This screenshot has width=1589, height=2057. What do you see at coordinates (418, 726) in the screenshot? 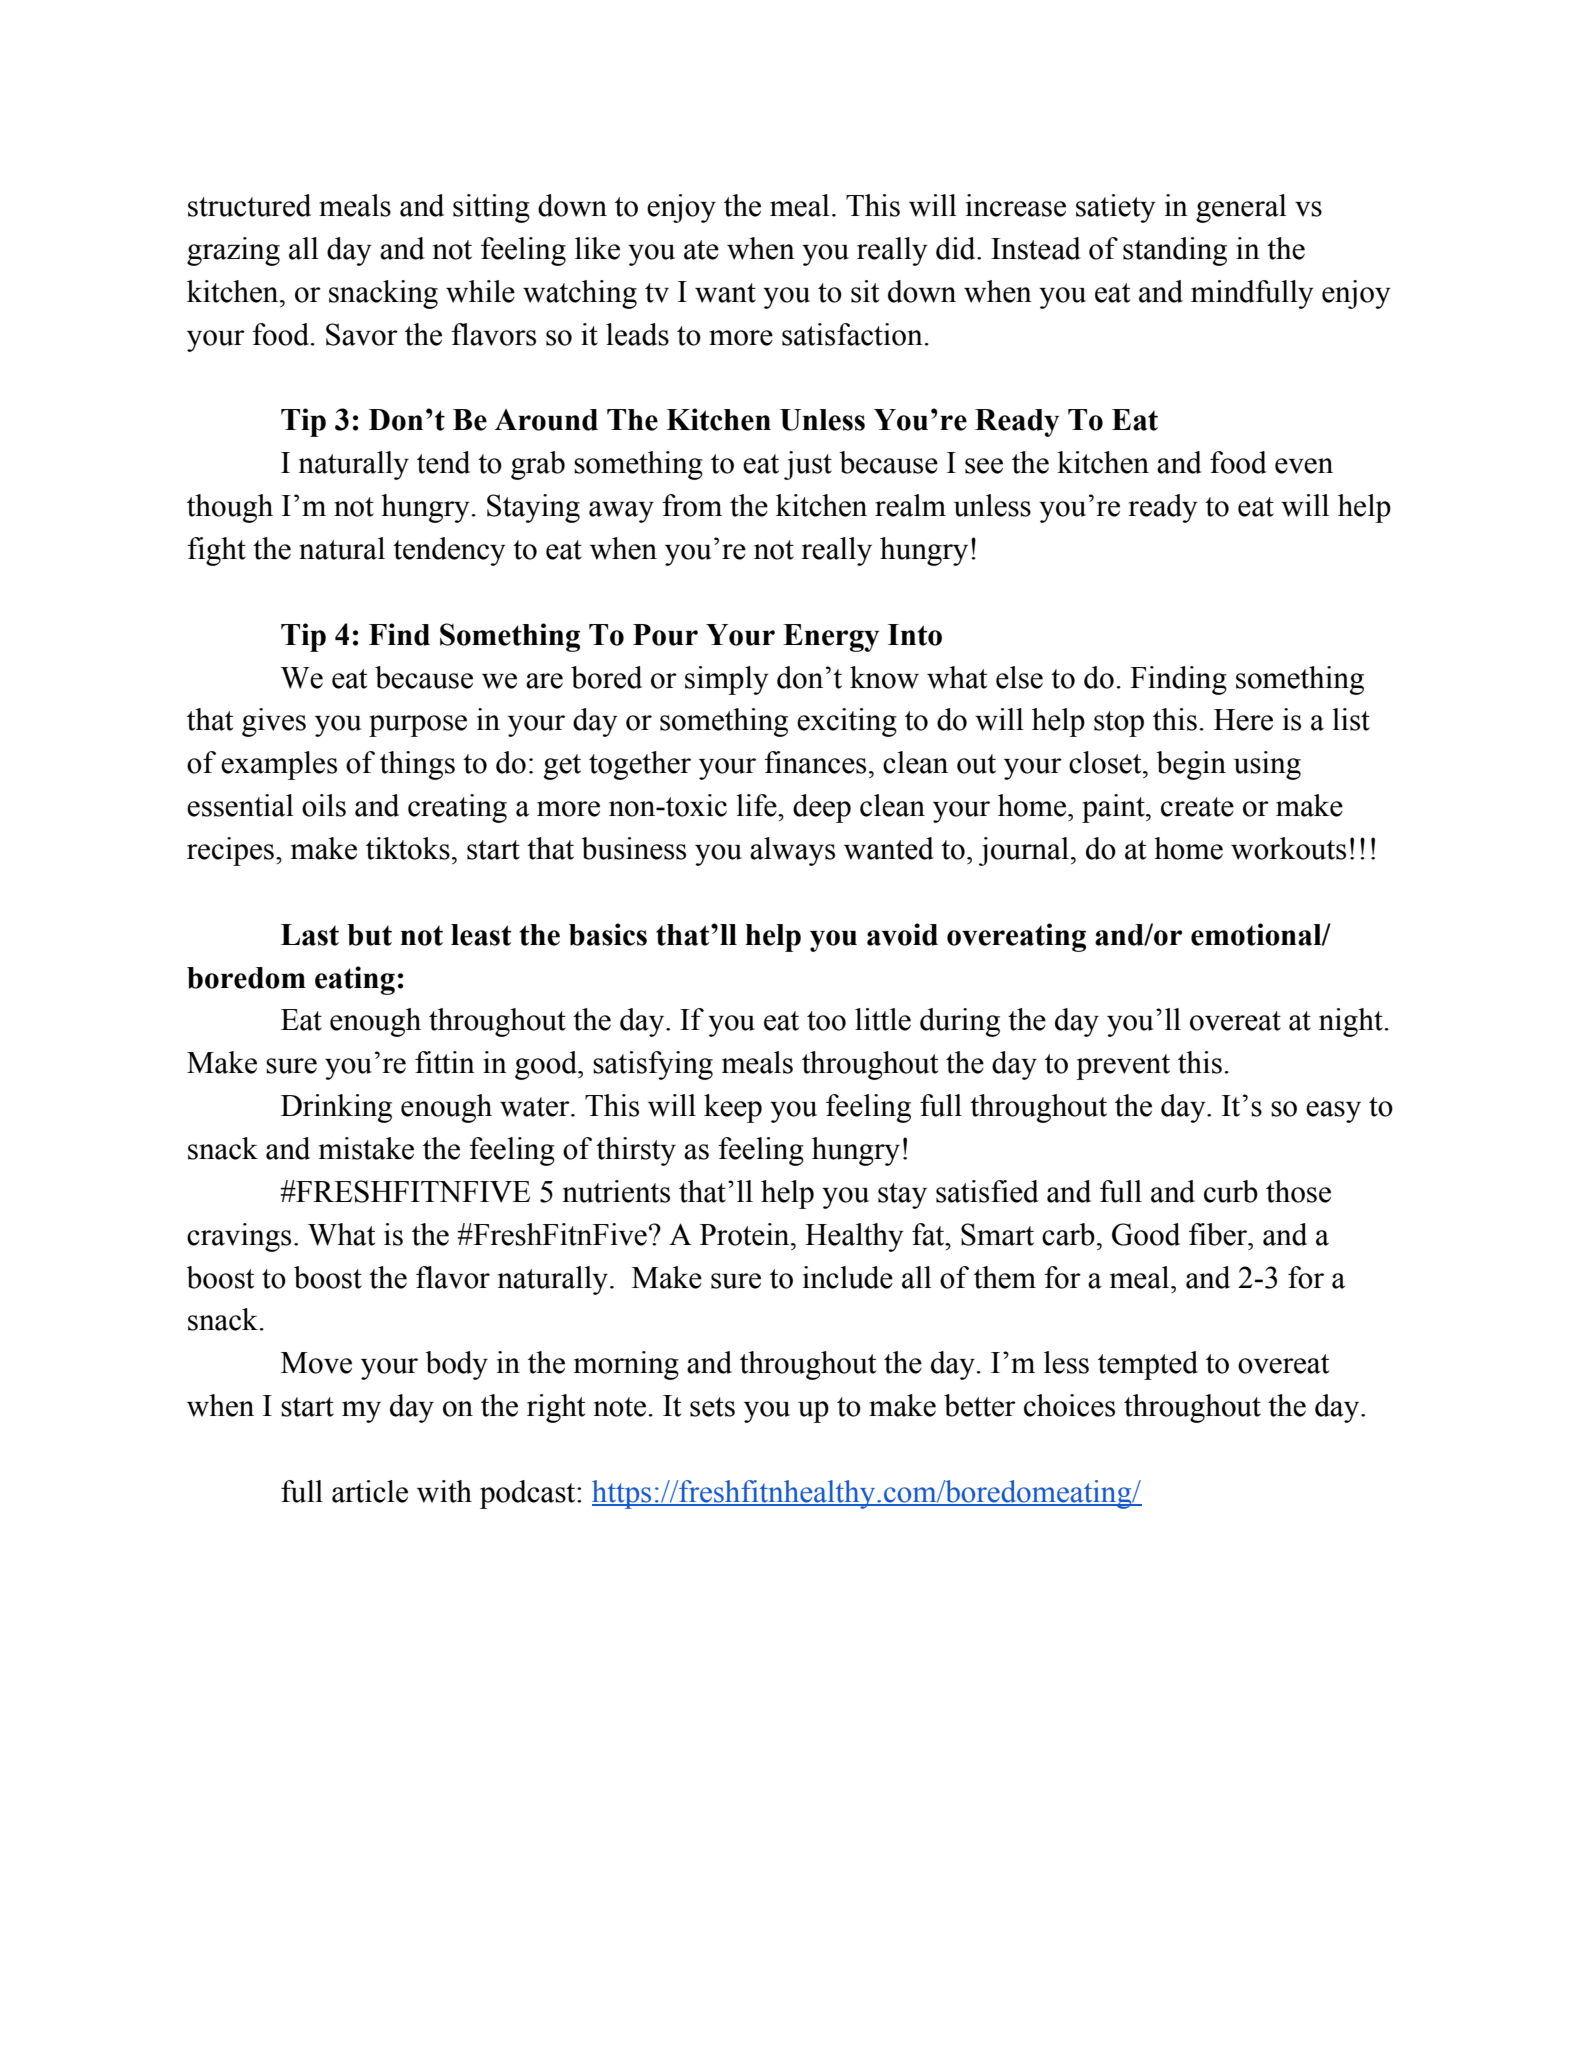
I see `purpose` at bounding box center [418, 726].
